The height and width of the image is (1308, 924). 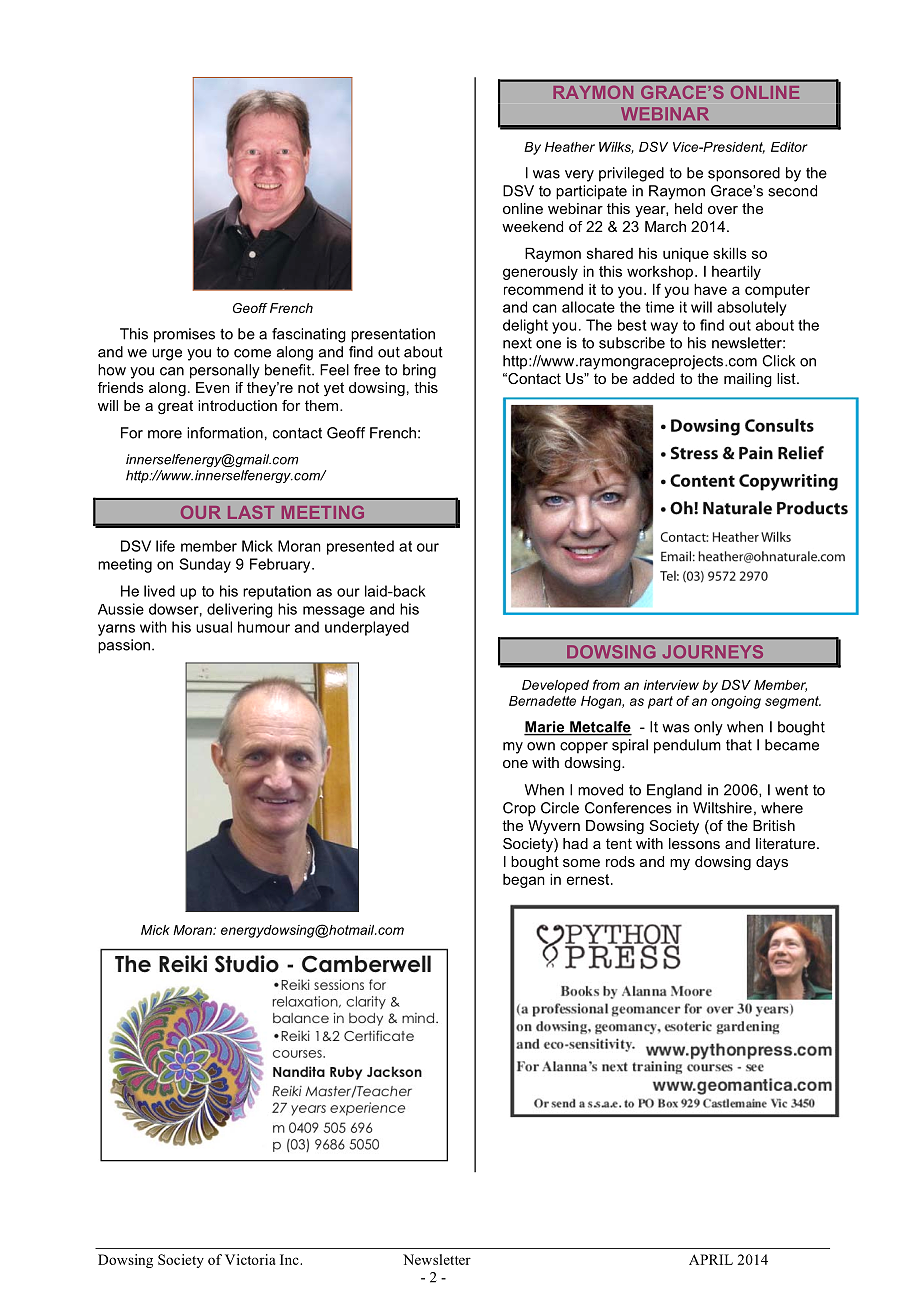 I want to click on JOURNEYS, so click(x=713, y=652).
